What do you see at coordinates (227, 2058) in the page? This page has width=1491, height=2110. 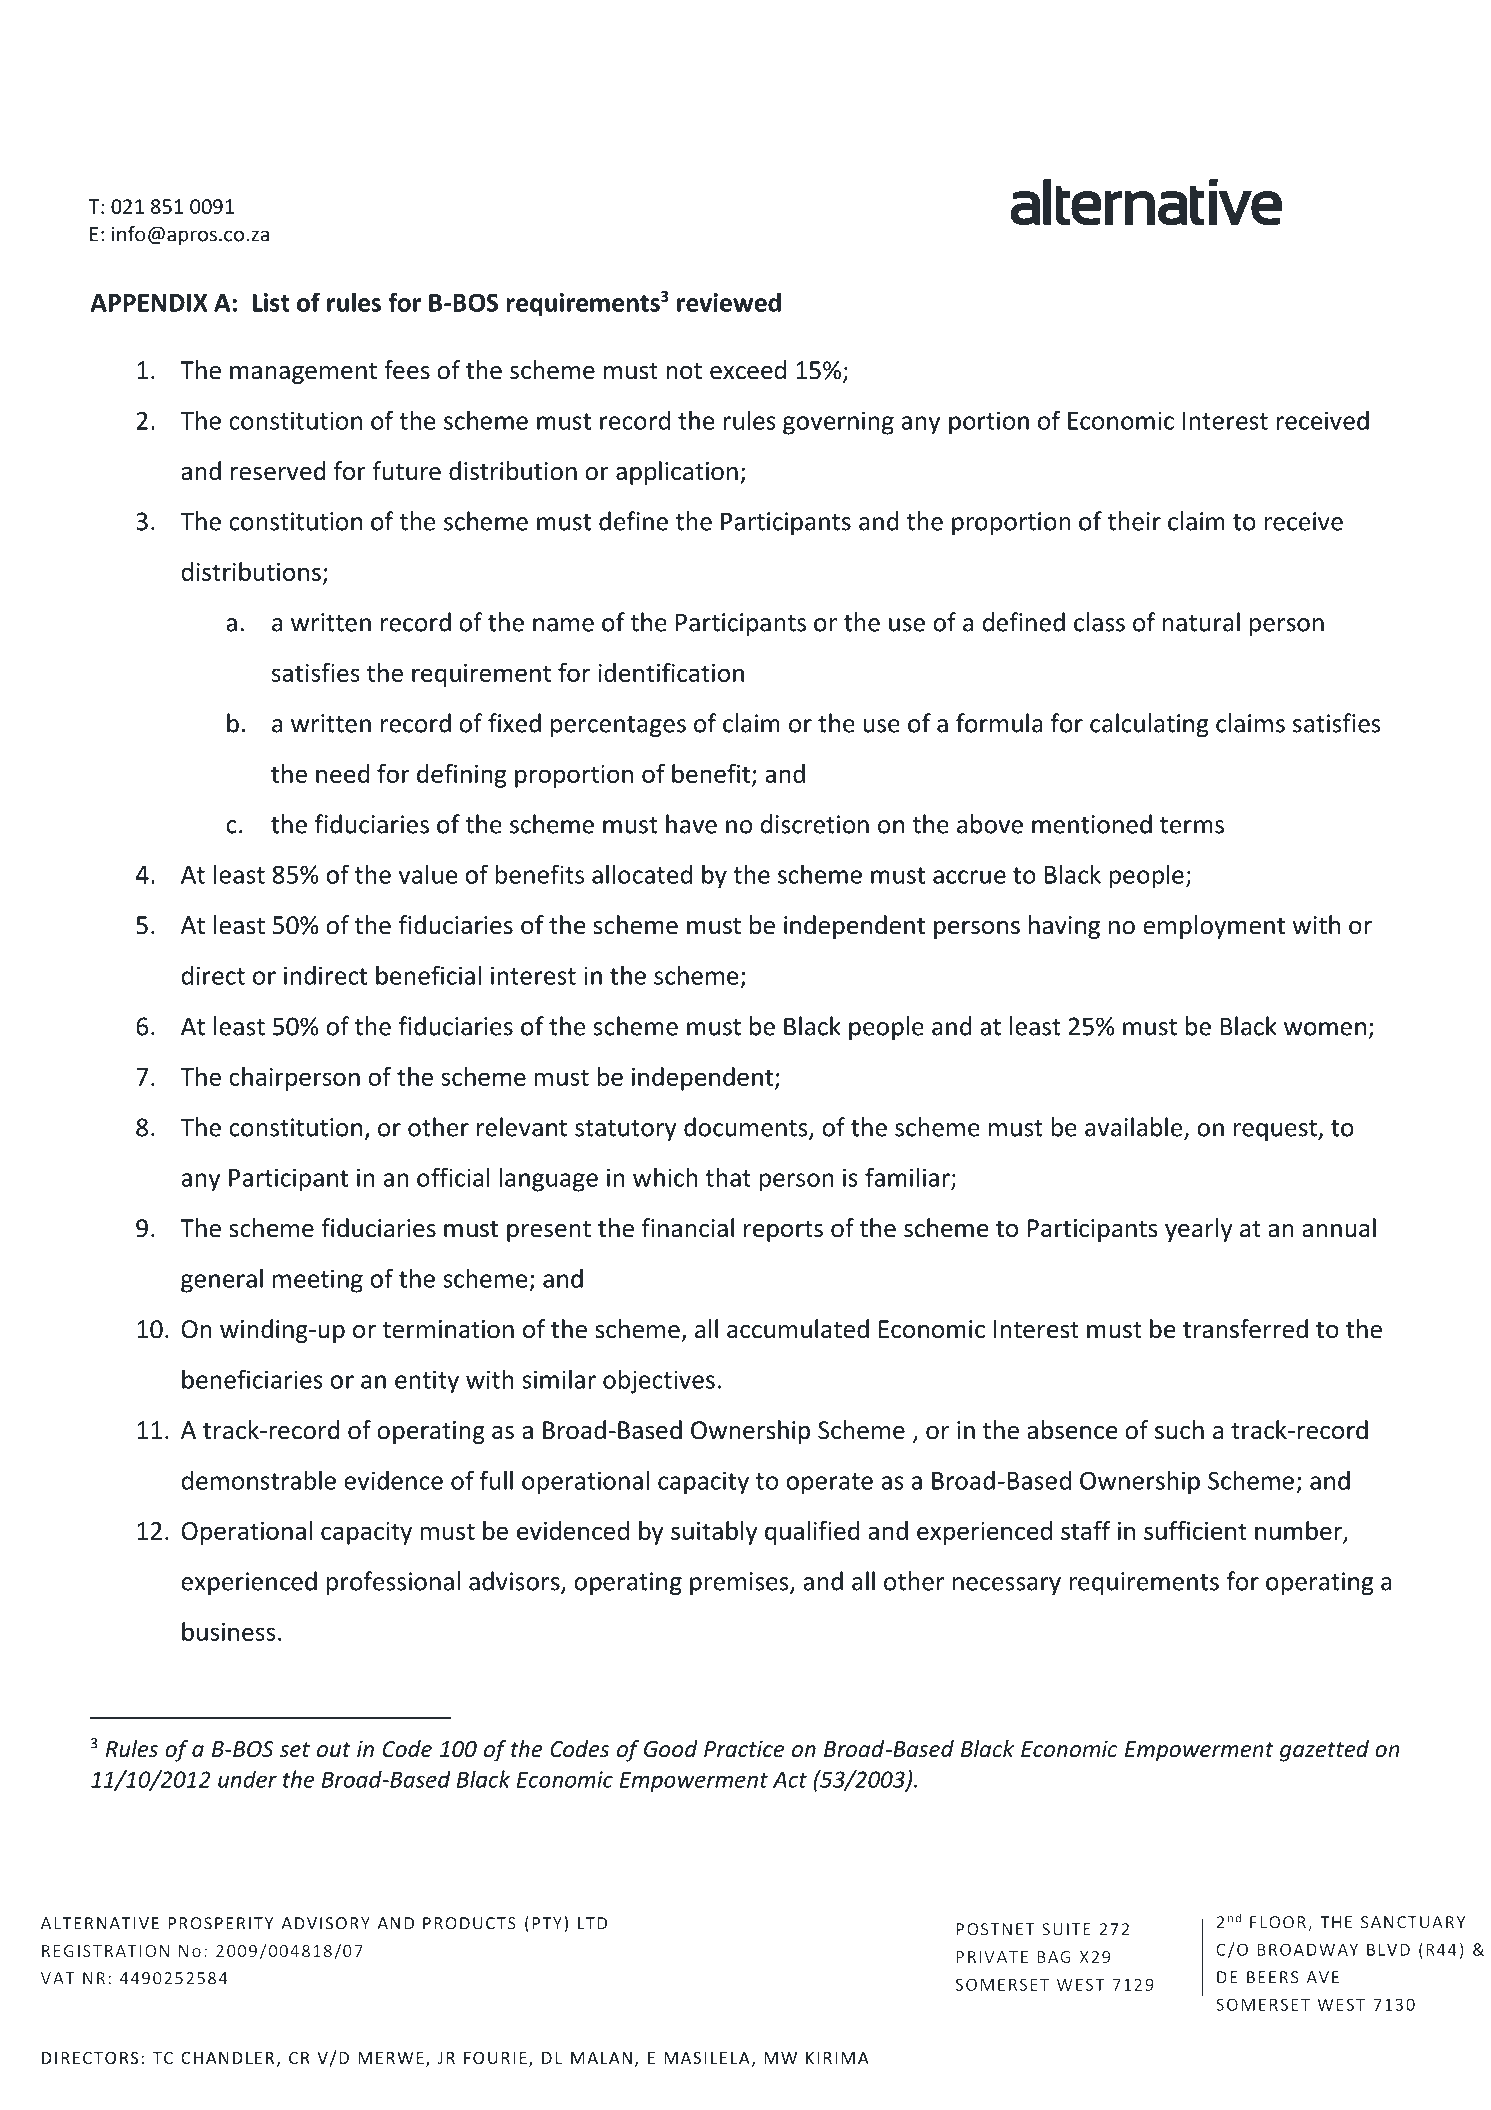 I see `CHANDLER` at bounding box center [227, 2058].
